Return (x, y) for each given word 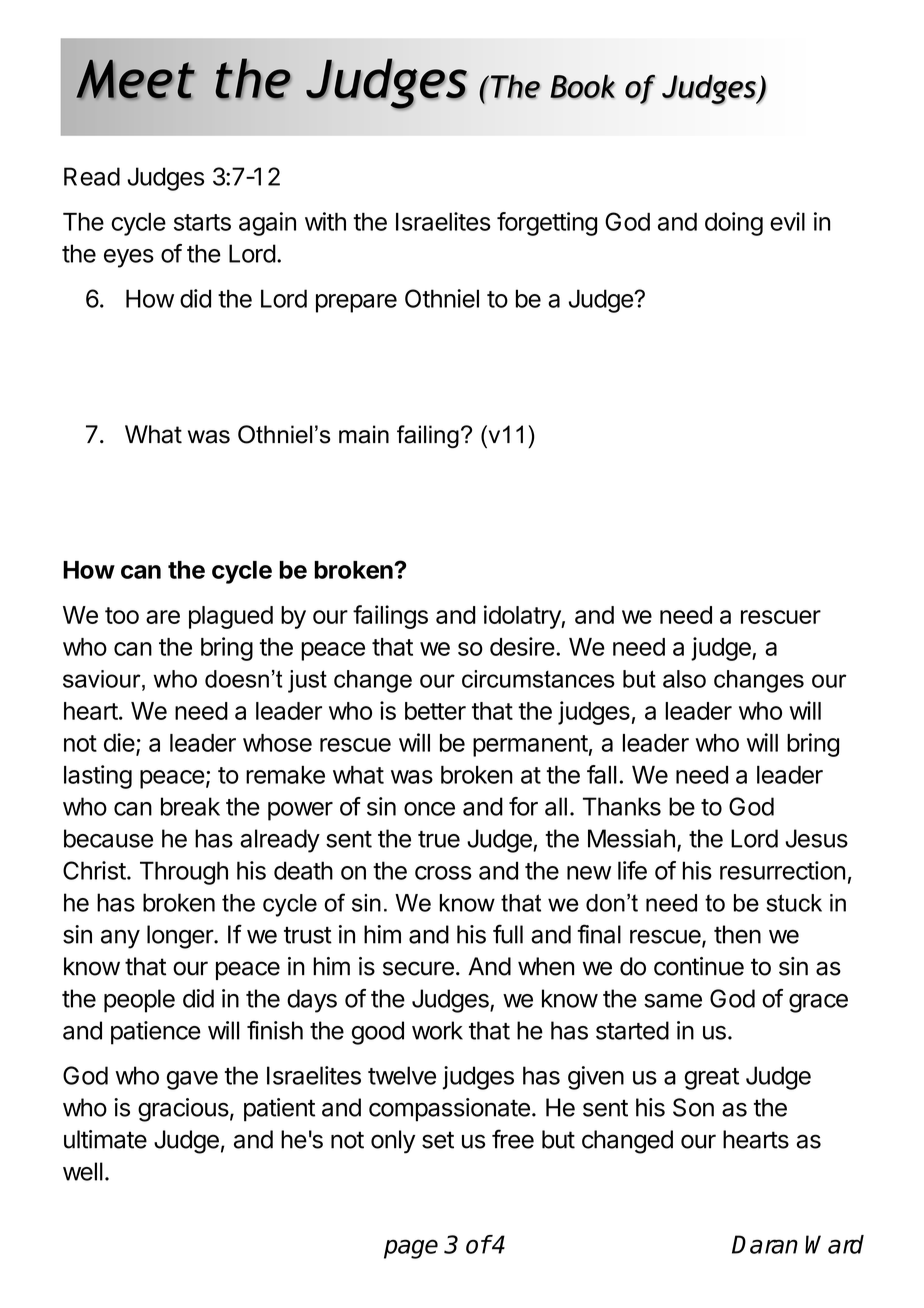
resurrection (782, 870)
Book (582, 86)
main (364, 434)
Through (184, 873)
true (439, 839)
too (122, 615)
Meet (135, 79)
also (684, 679)
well (83, 1171)
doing (734, 224)
